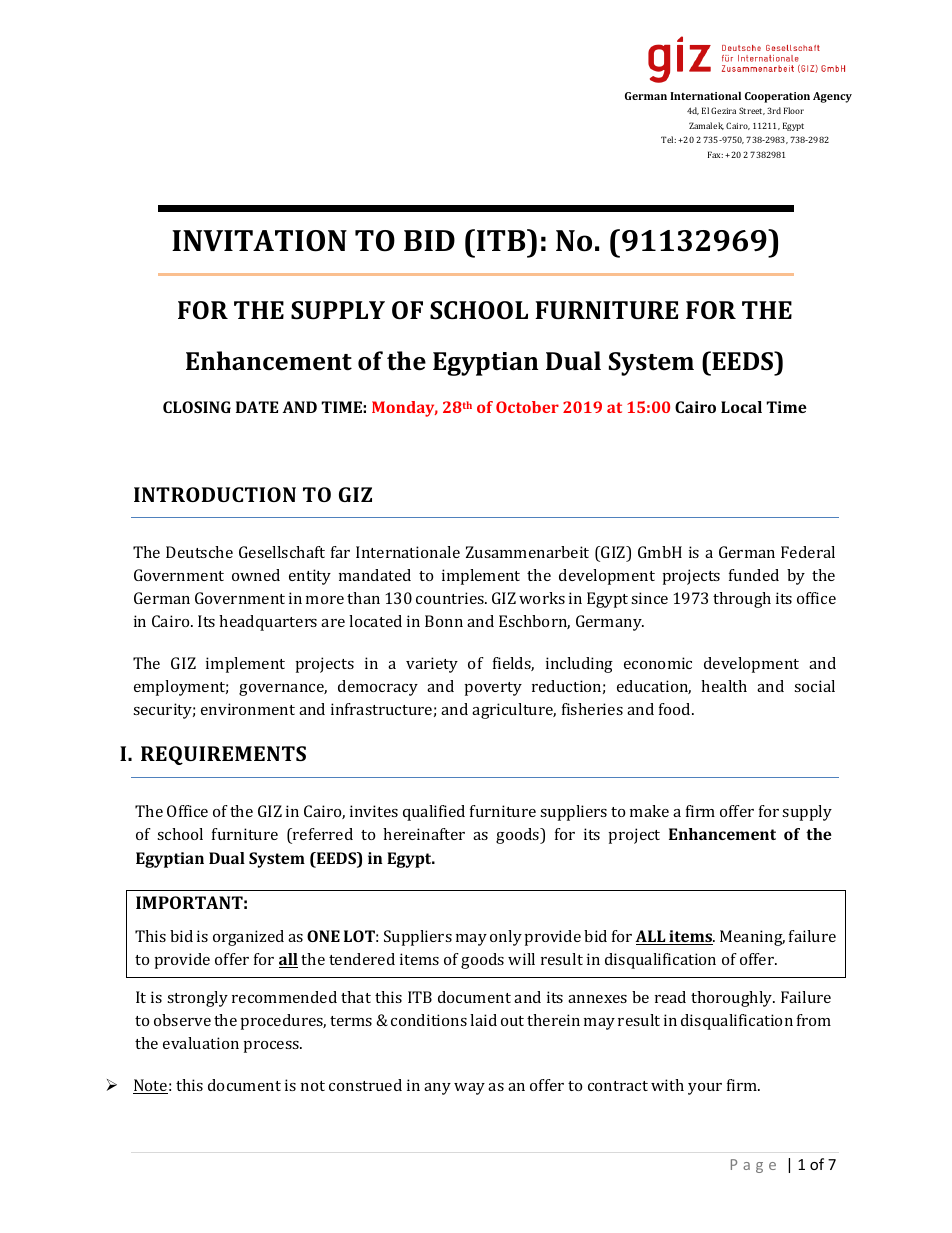  Describe the element at coordinates (272, 1047) in the screenshot. I see `process` at that location.
